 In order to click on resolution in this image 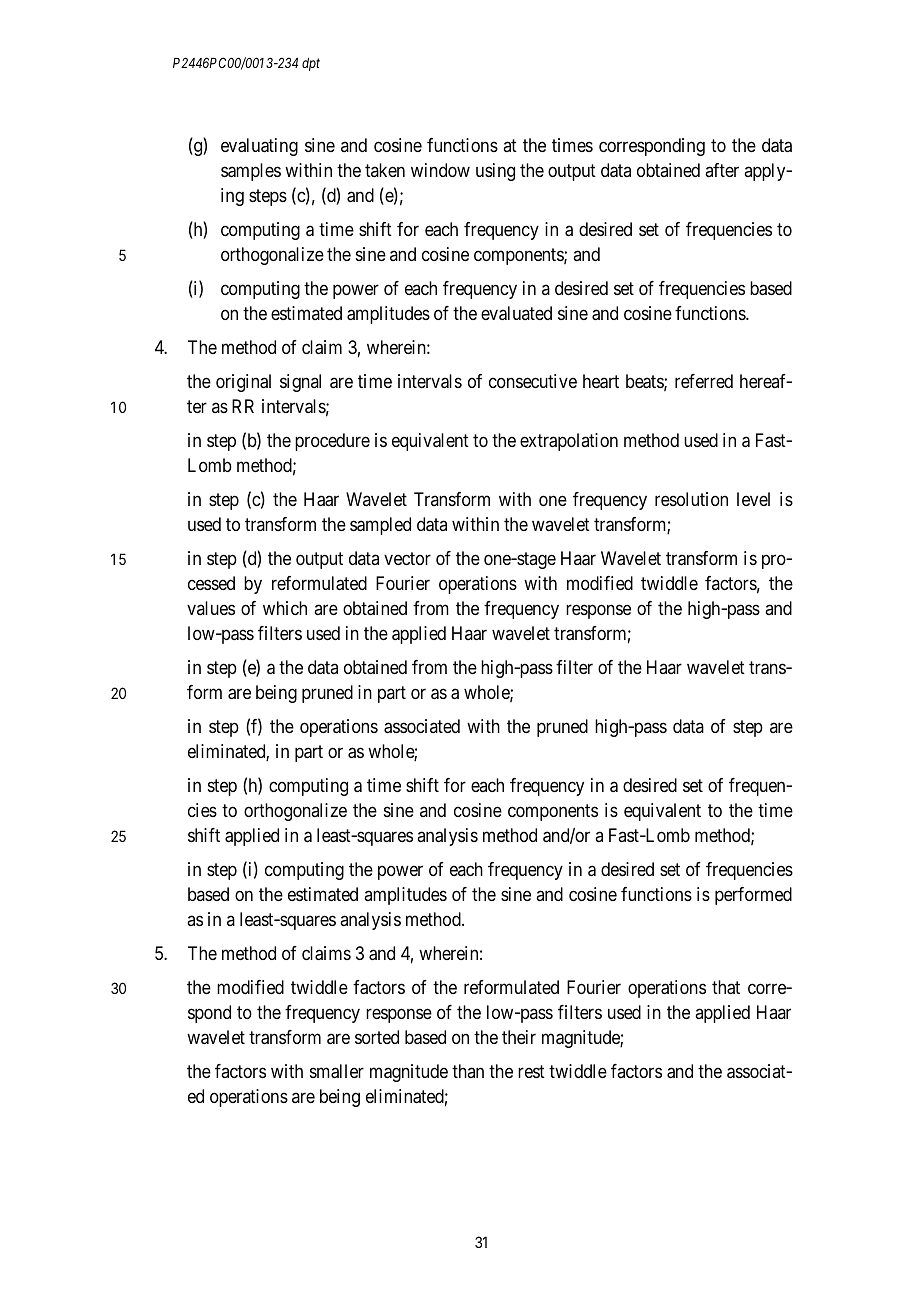, I will do `click(691, 499)`.
